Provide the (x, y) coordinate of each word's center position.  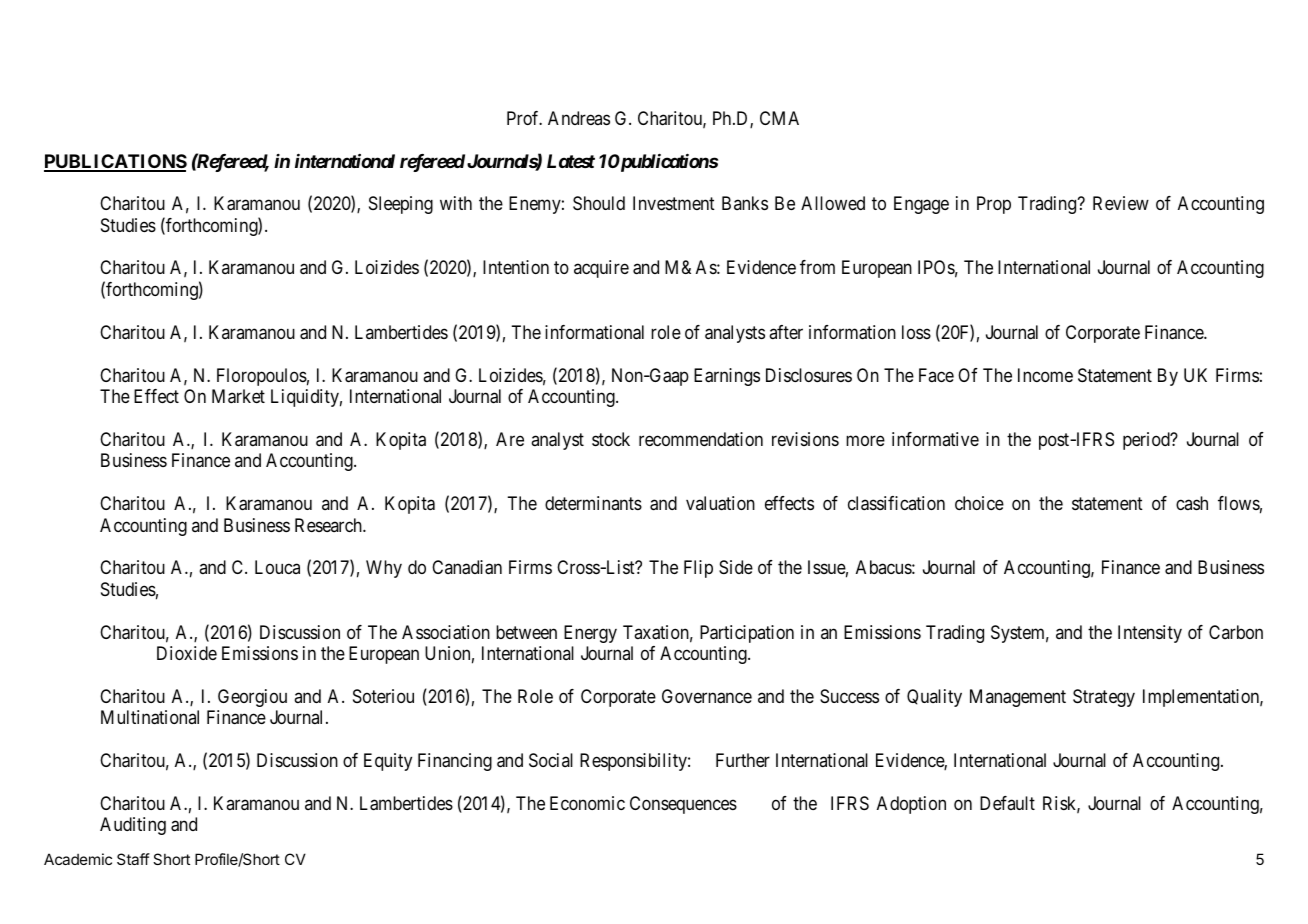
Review (1121, 203)
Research (329, 525)
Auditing (133, 826)
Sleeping (401, 205)
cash (1192, 503)
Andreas (579, 118)
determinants (593, 503)
